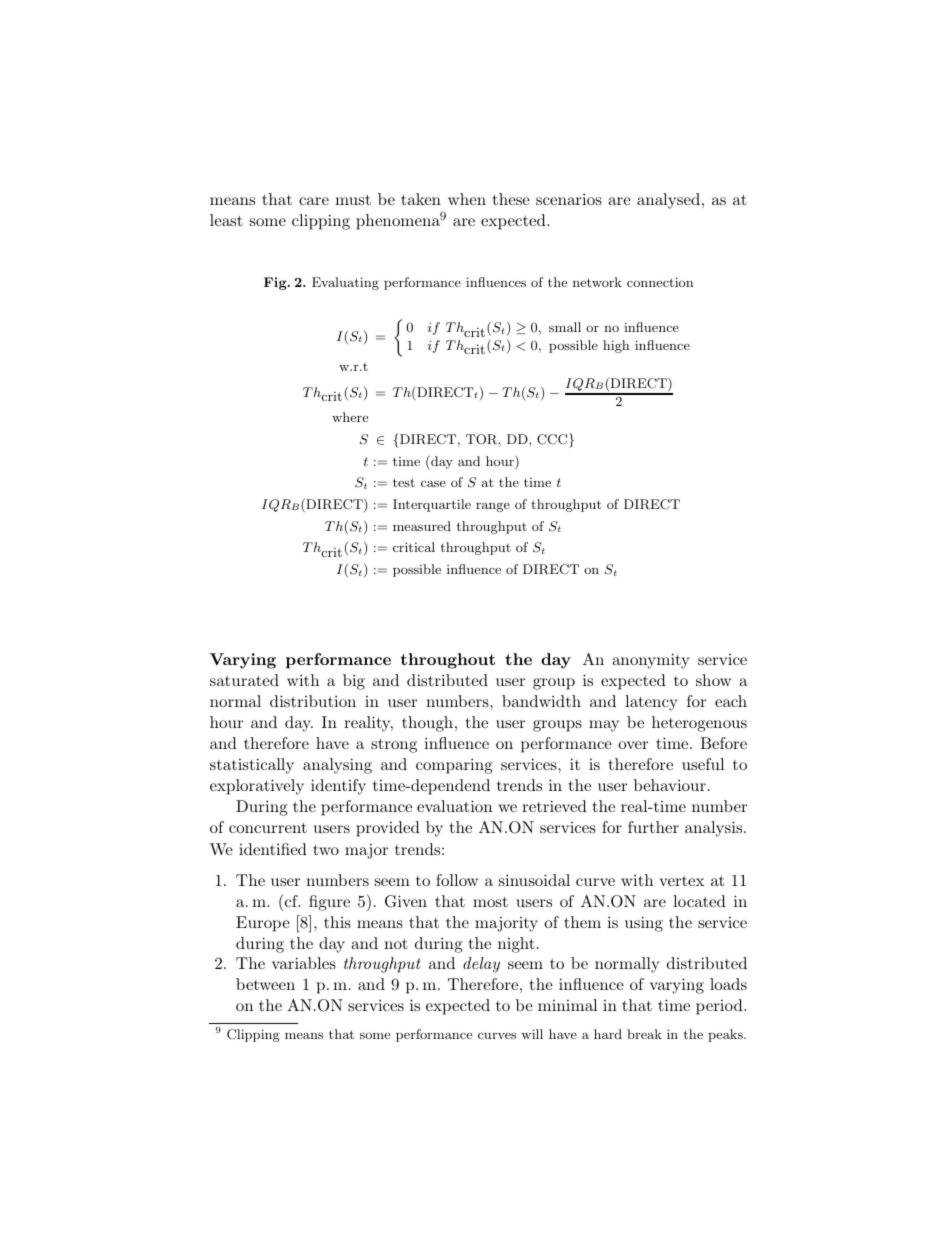 The height and width of the screenshot is (1233, 952). I want to click on anonymity, so click(651, 661).
